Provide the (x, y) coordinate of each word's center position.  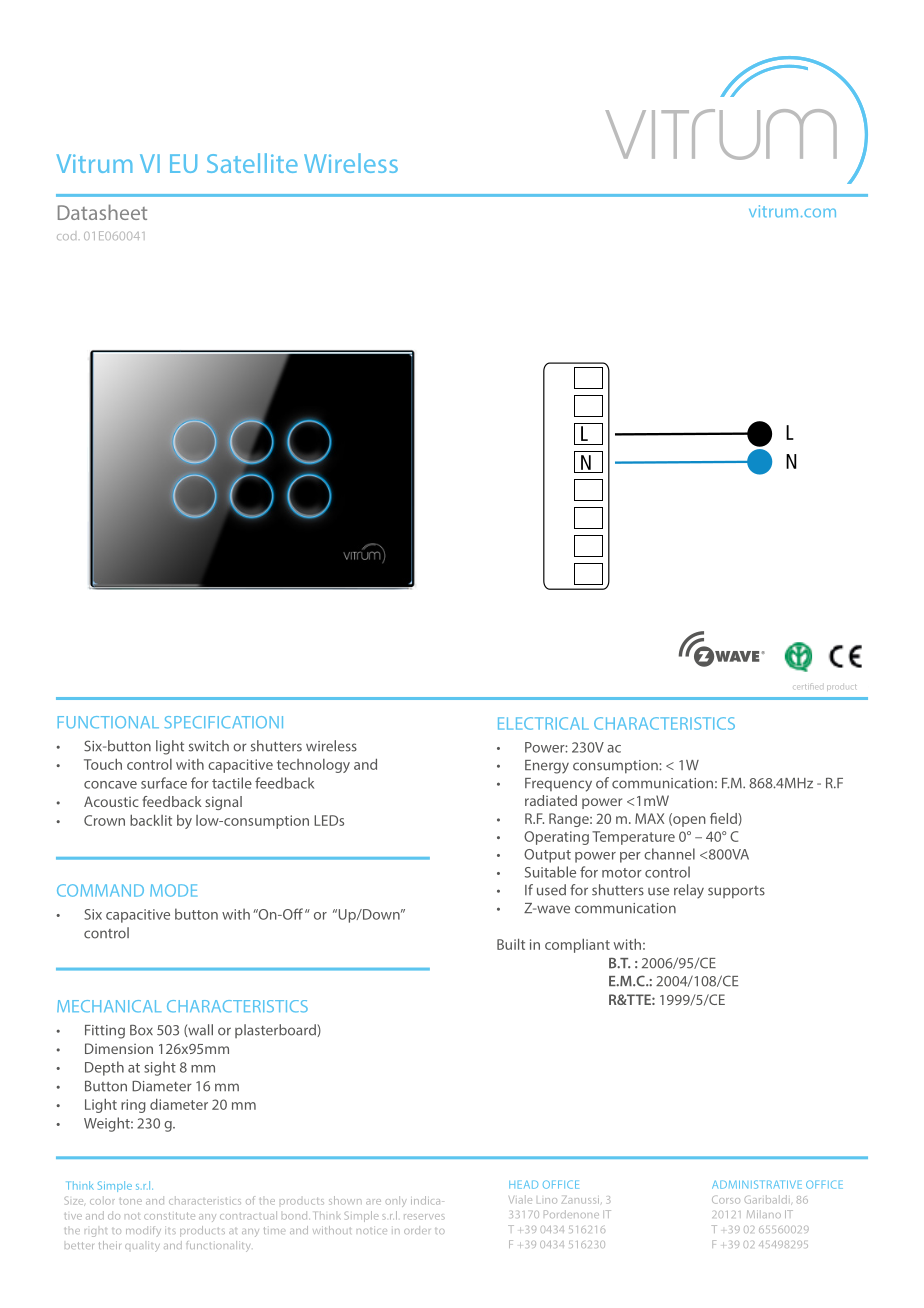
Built (511, 944)
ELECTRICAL (543, 723)
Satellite (252, 163)
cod (66, 237)
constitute (169, 1216)
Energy (547, 767)
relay (689, 891)
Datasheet (102, 212)
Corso (726, 1200)
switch (209, 746)
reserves (424, 1217)
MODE (173, 890)
